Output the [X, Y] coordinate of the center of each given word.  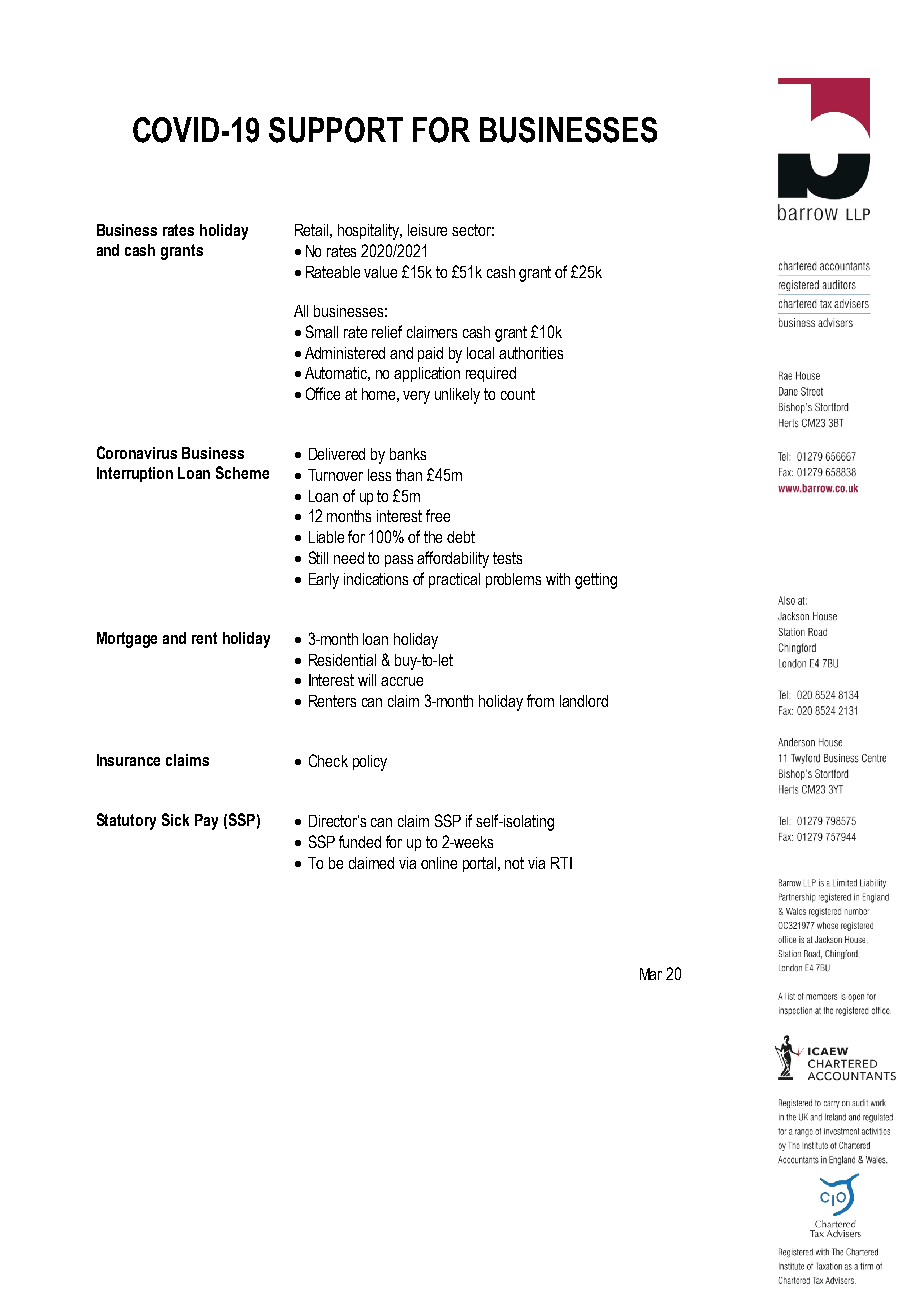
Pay [206, 822]
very [416, 397]
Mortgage [127, 640]
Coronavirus [137, 452]
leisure [427, 230]
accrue [402, 681]
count [518, 394]
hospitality [370, 232]
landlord [584, 701]
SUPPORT [336, 130]
